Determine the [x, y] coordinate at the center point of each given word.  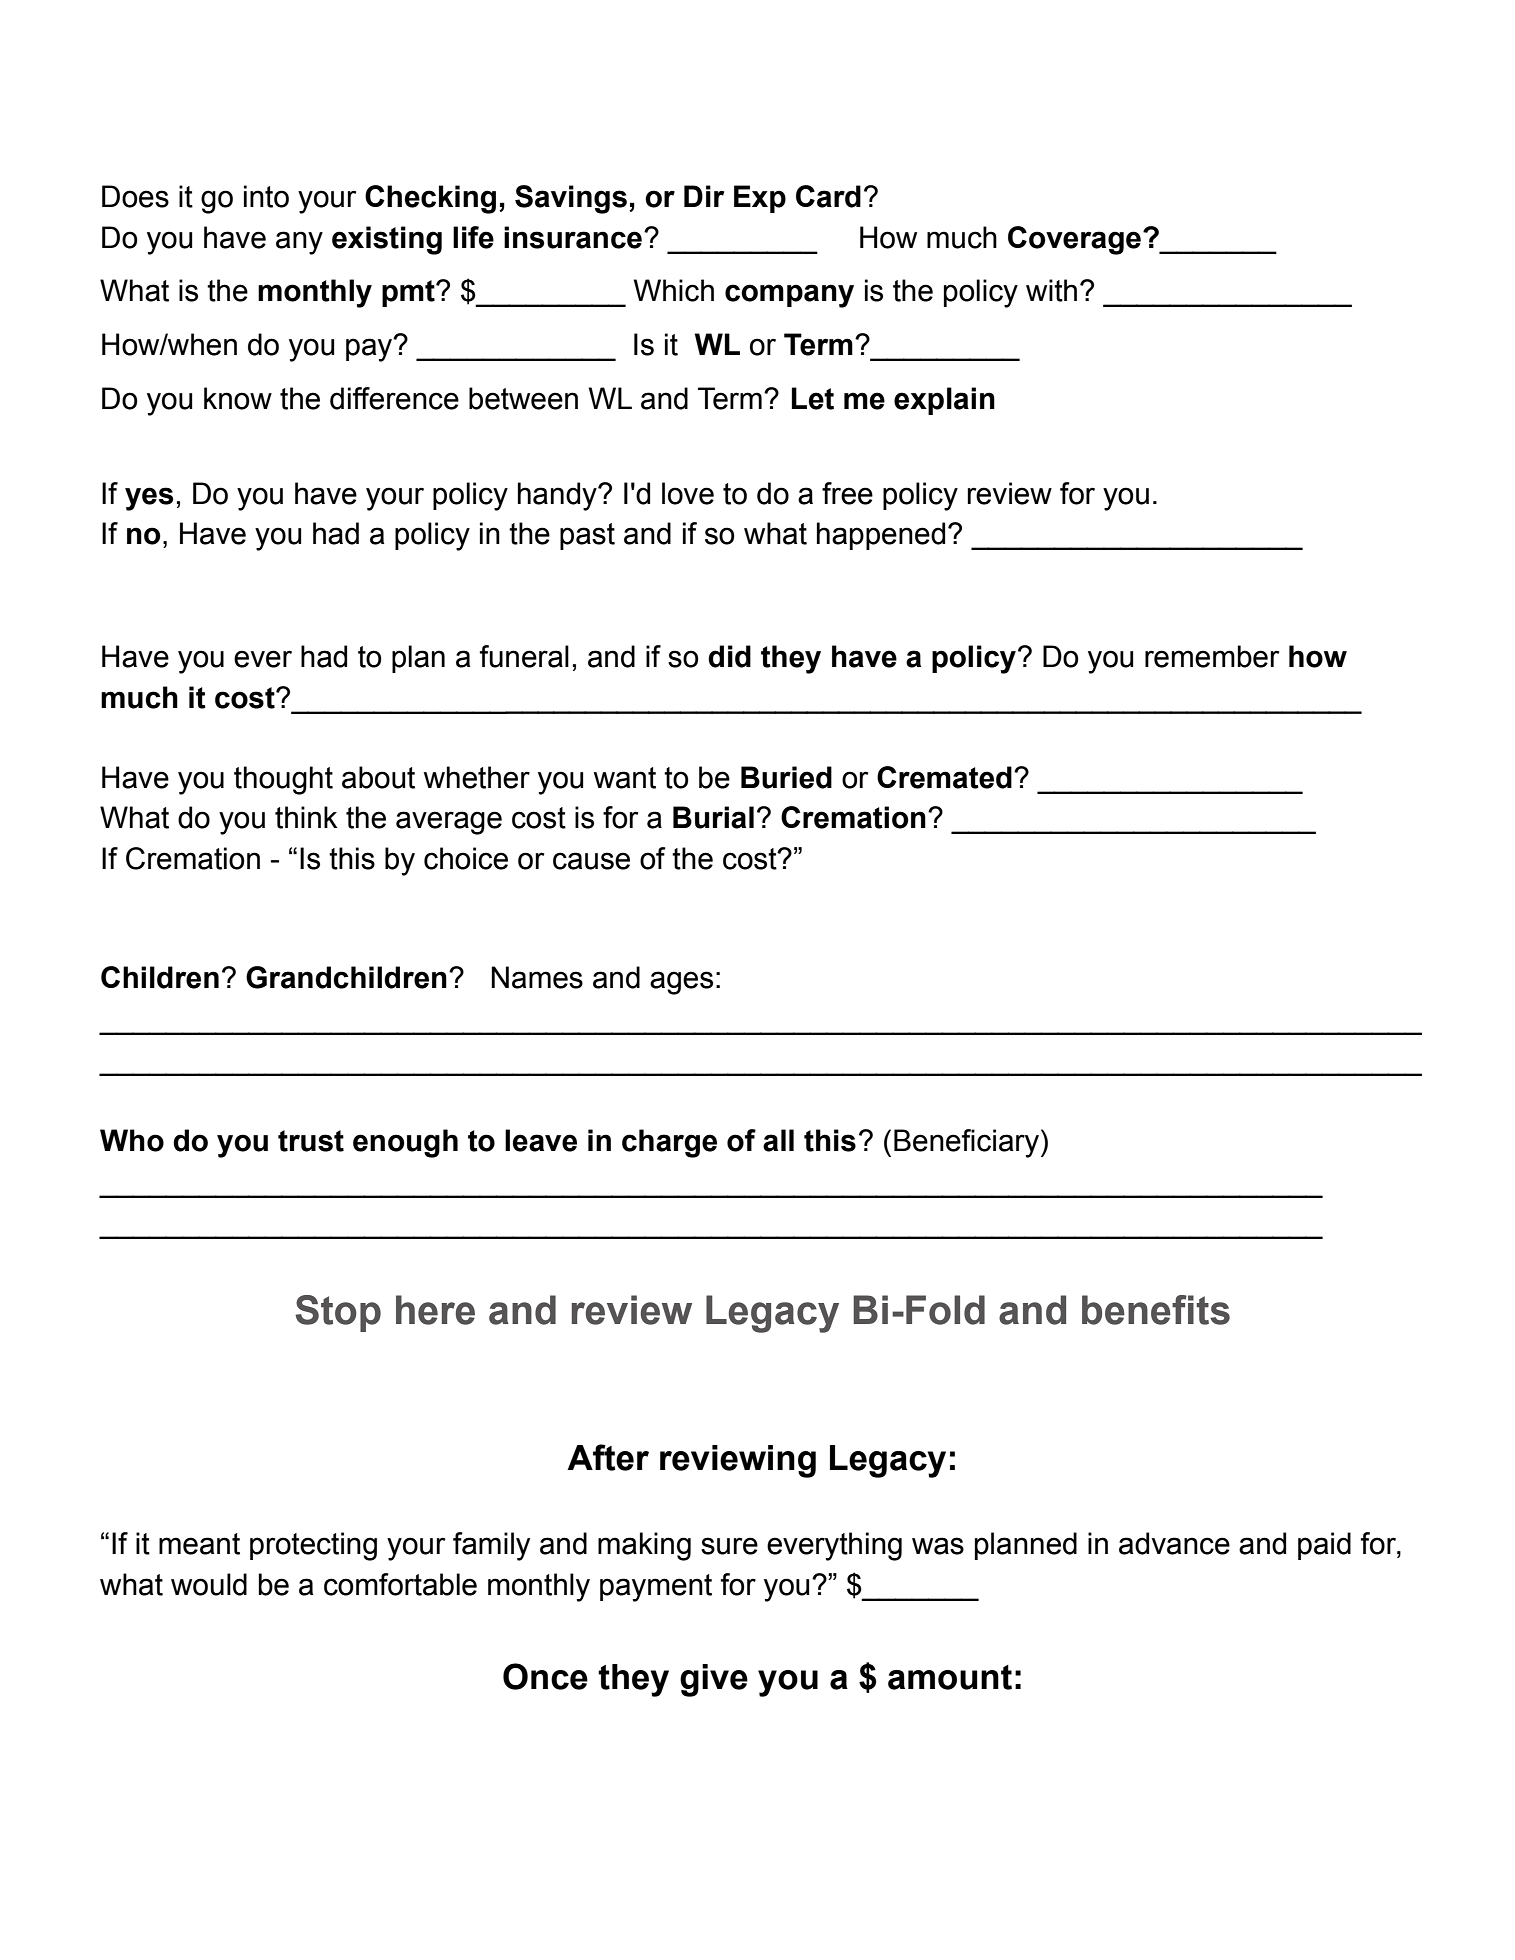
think [306, 817]
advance [1174, 1543]
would [209, 1584]
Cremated [944, 777]
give [714, 1680]
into [266, 196]
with [1051, 290]
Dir [704, 196]
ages [681, 983]
